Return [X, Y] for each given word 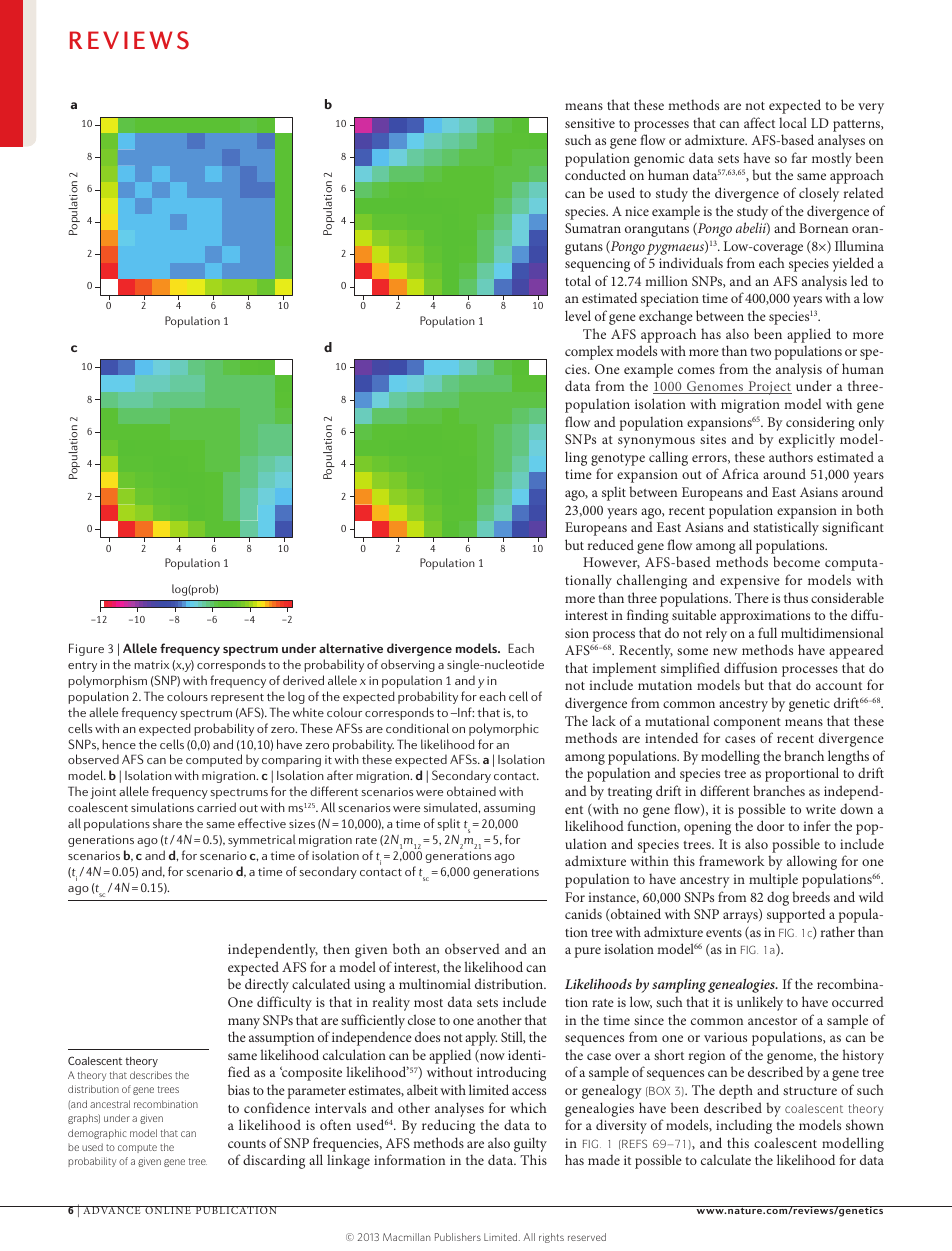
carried [216, 807]
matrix [151, 664]
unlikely [760, 1003]
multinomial [435, 983]
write [821, 809]
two [760, 352]
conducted [595, 174]
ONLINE [168, 1210]
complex [589, 353]
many [244, 1023]
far [799, 157]
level [578, 315]
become [796, 561]
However [611, 563]
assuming [509, 809]
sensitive [590, 123]
